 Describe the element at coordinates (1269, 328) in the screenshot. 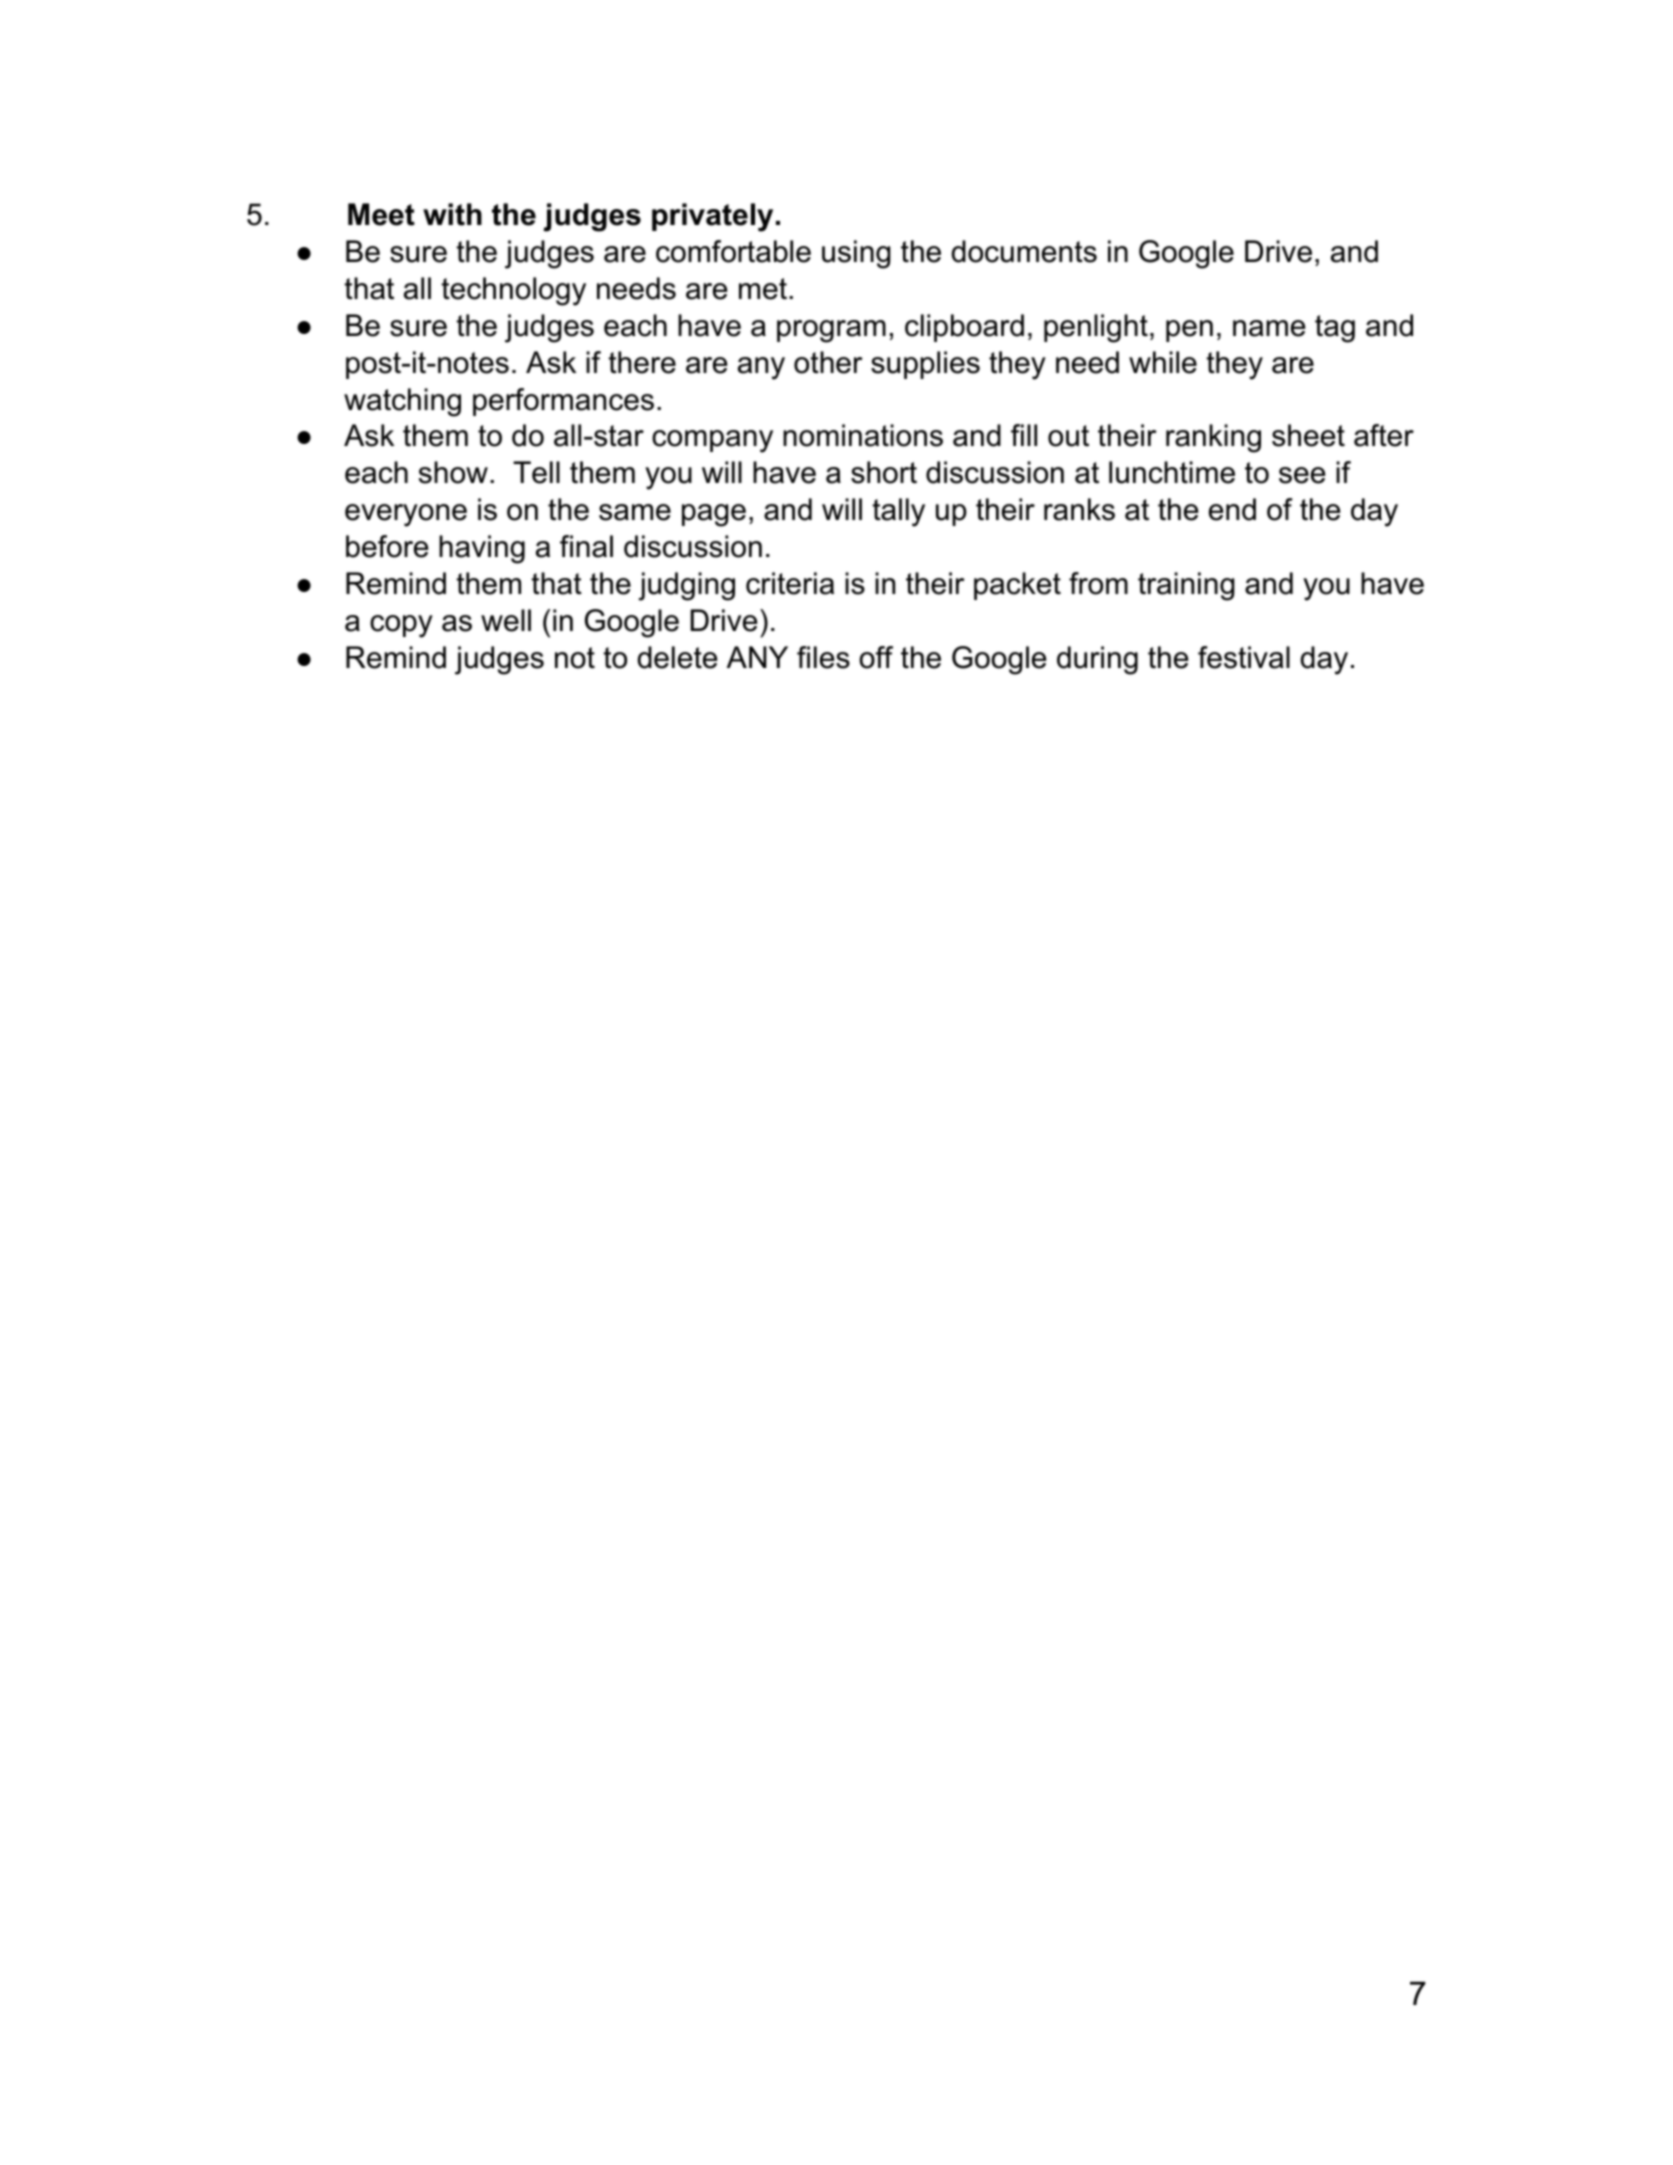

I see `name` at that location.
